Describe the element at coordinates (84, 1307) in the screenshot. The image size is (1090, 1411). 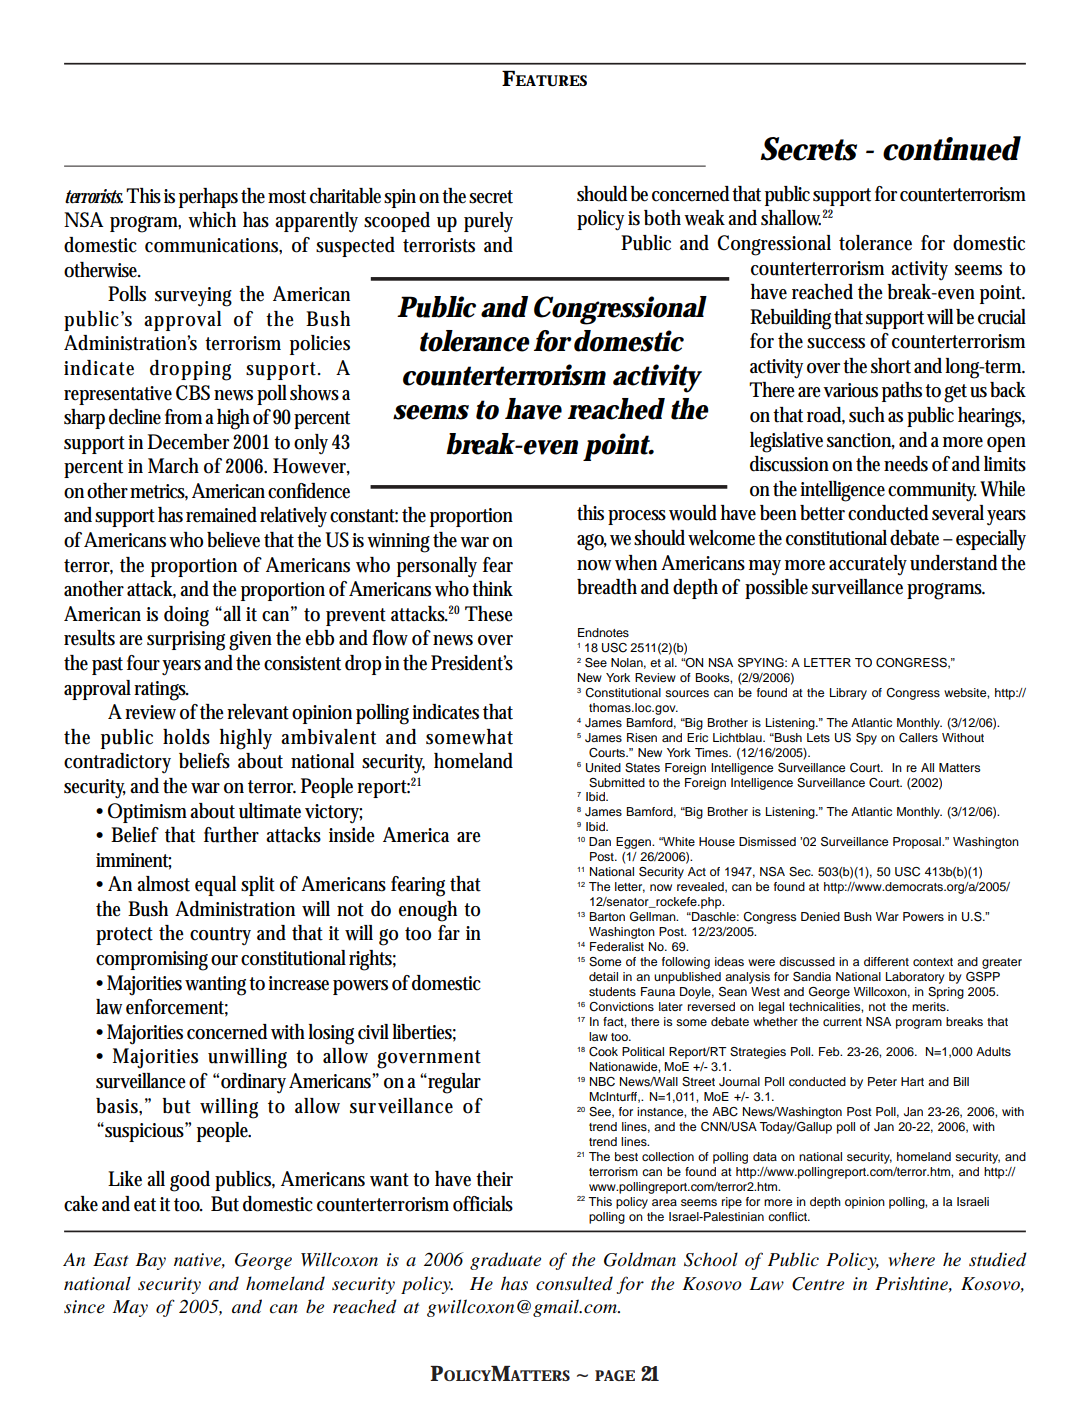
I see `since` at that location.
